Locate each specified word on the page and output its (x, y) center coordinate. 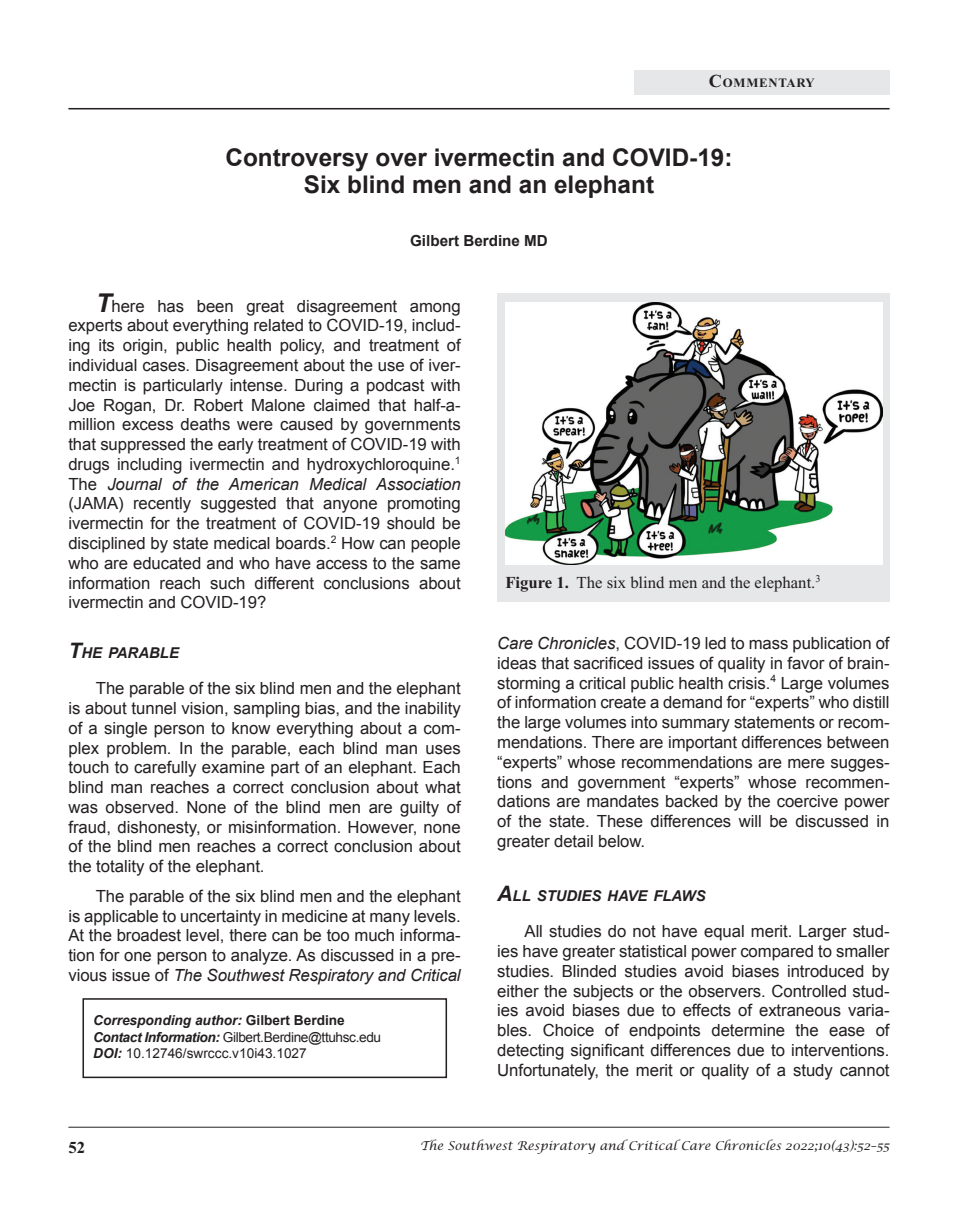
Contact (118, 1037)
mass (768, 645)
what (443, 787)
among (435, 309)
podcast (395, 387)
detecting (530, 1052)
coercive (807, 801)
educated (166, 563)
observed (141, 807)
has (171, 306)
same (440, 565)
